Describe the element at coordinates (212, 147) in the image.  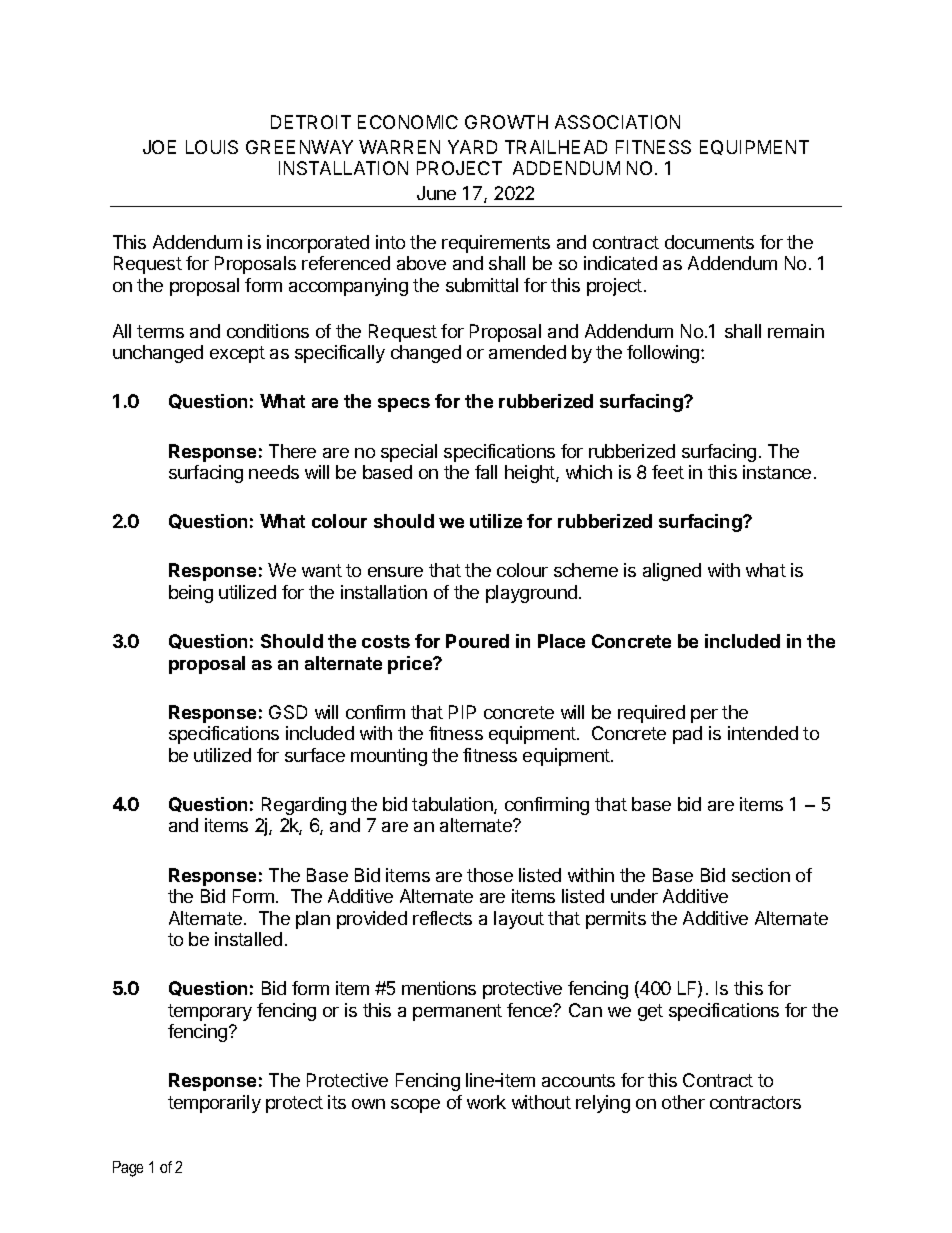
I see `LOUIS` at that location.
